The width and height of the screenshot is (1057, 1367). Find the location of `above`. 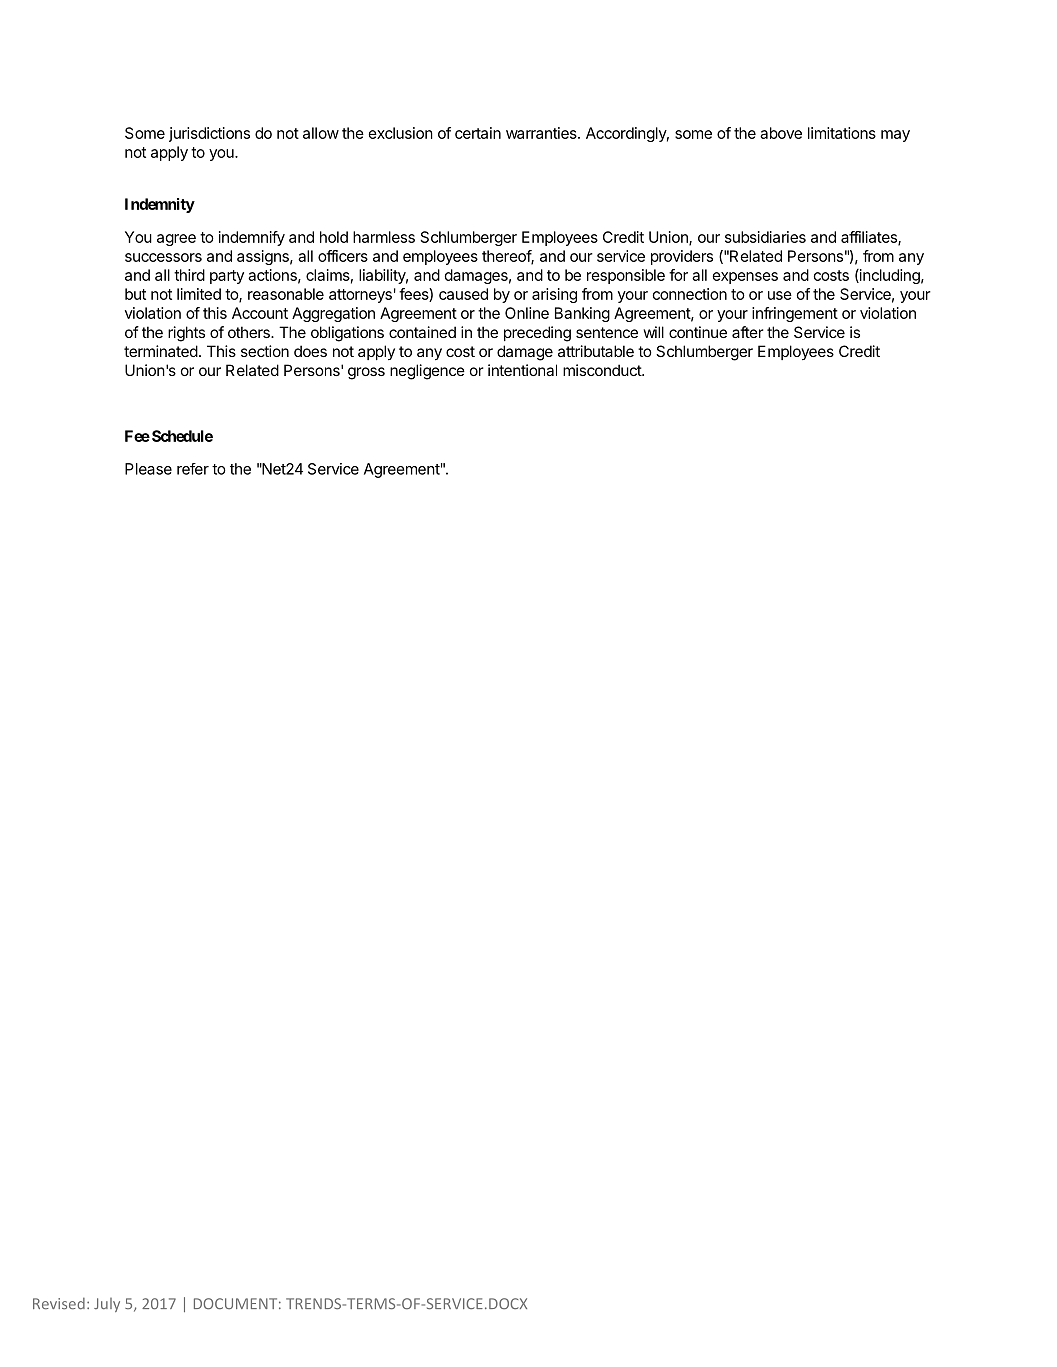

above is located at coordinates (781, 133).
